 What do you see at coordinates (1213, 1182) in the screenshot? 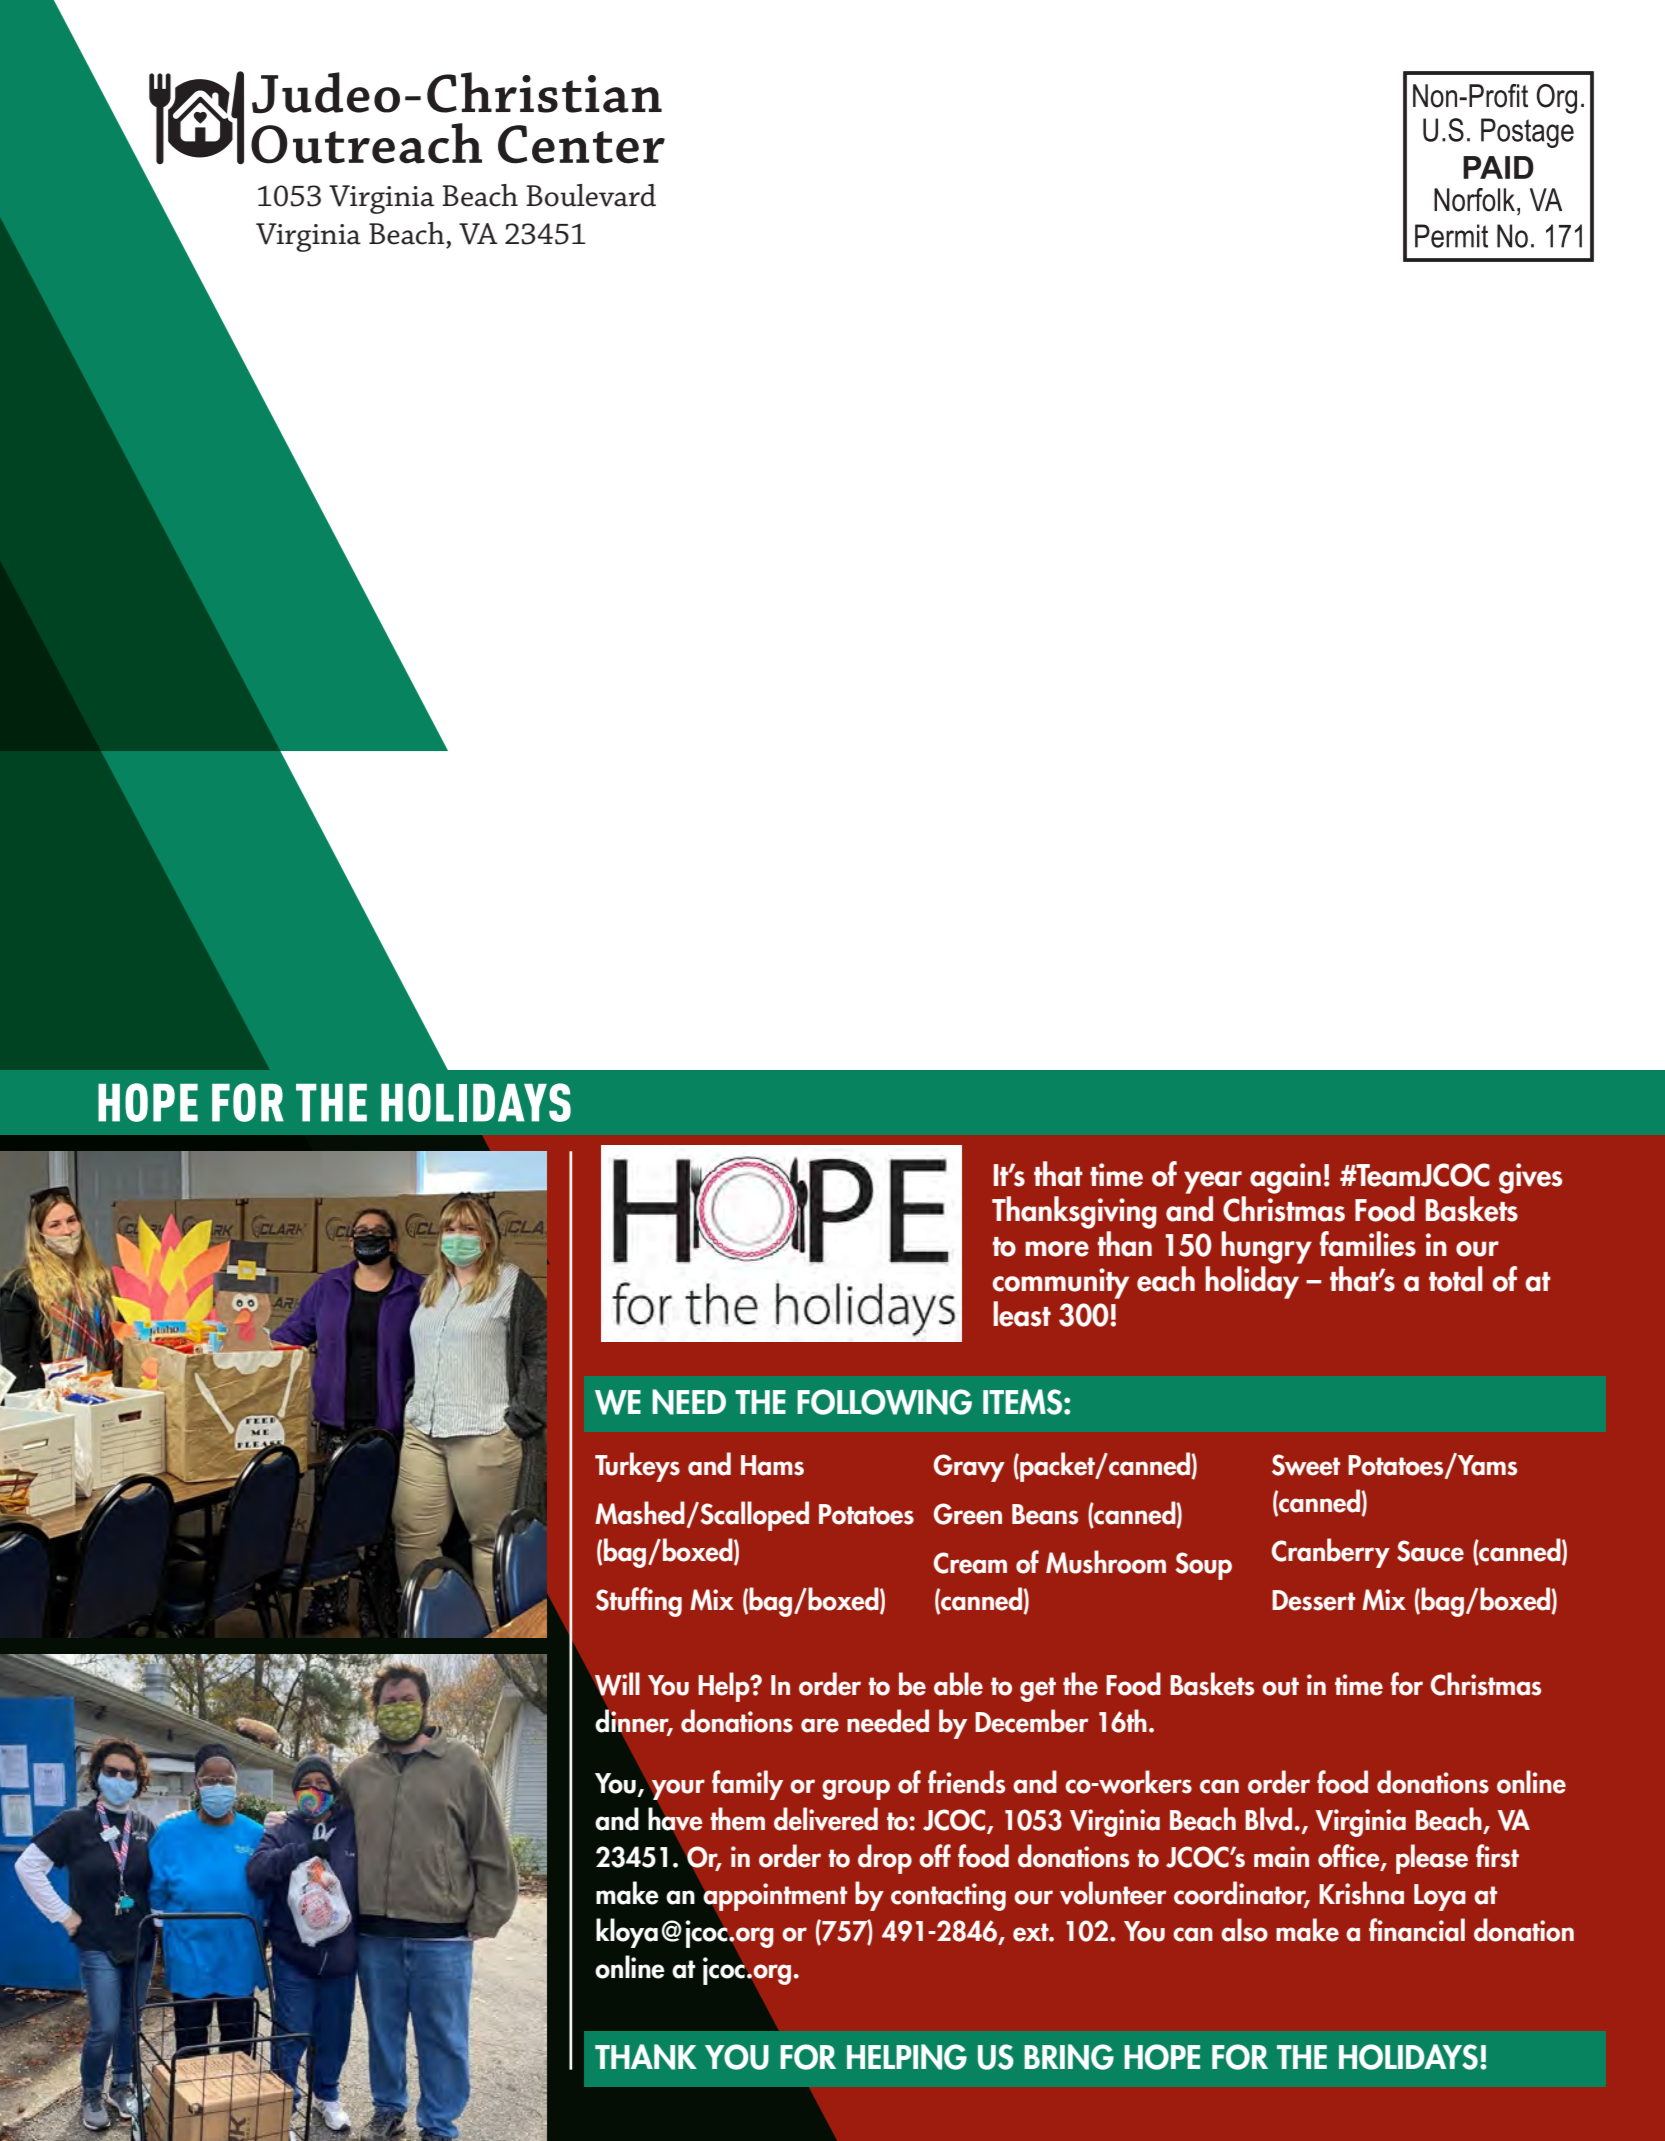
I see `year` at bounding box center [1213, 1182].
